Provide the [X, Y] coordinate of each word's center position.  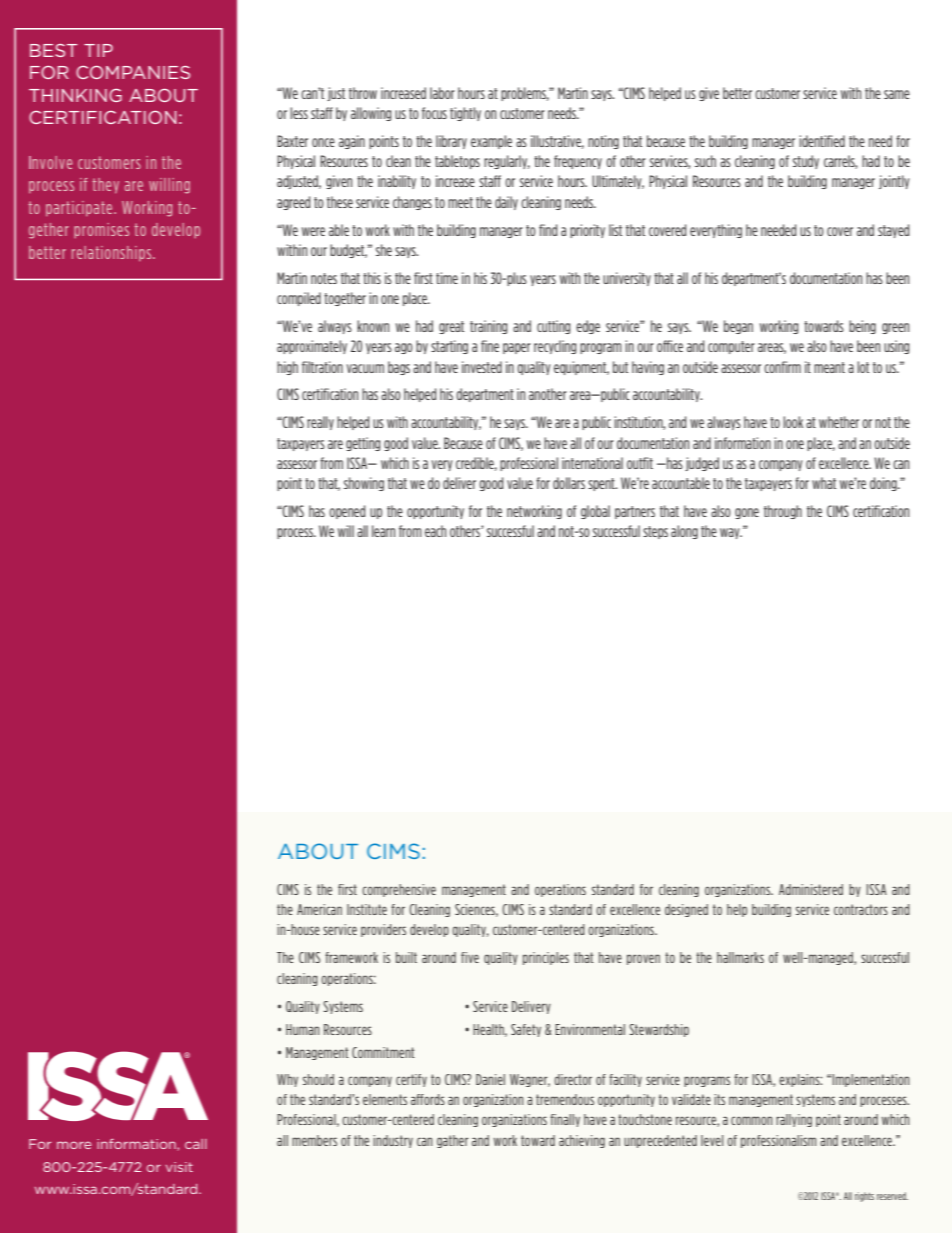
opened [347, 512]
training [488, 327]
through [783, 512]
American [319, 909]
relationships [113, 253]
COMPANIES [133, 72]
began [738, 327]
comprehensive [399, 890]
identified [822, 141]
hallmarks [740, 957]
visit [179, 1167]
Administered [811, 889]
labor [442, 93]
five [470, 957]
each [435, 531]
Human [303, 1029]
